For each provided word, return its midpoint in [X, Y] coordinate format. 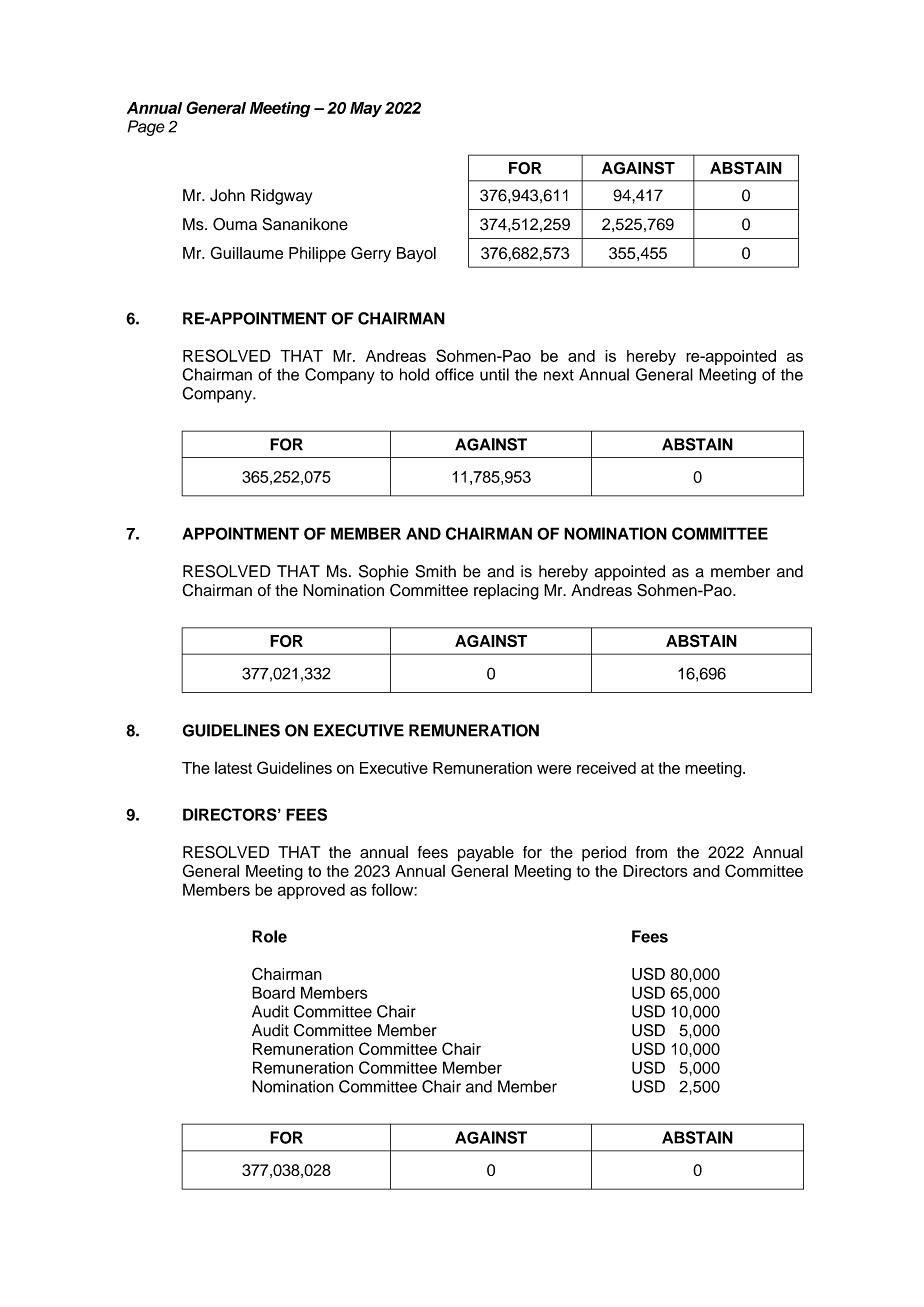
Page [146, 128]
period [604, 854]
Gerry [371, 254]
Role [269, 936]
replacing [506, 592]
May [366, 109]
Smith [436, 571]
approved [311, 891]
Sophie [384, 573]
